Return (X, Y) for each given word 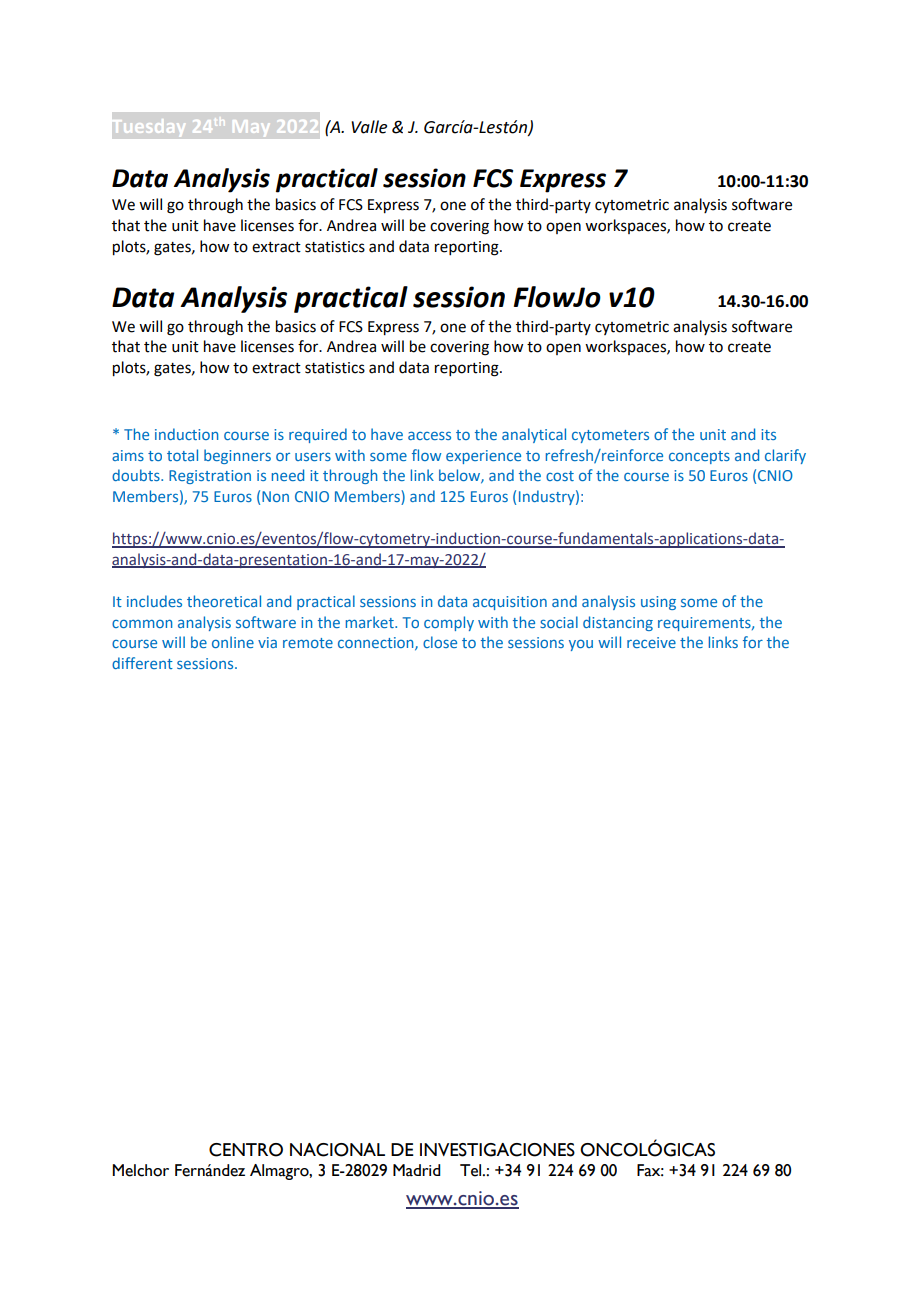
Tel (472, 1170)
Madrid (417, 1170)
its (768, 434)
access (429, 435)
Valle (369, 127)
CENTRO (246, 1150)
